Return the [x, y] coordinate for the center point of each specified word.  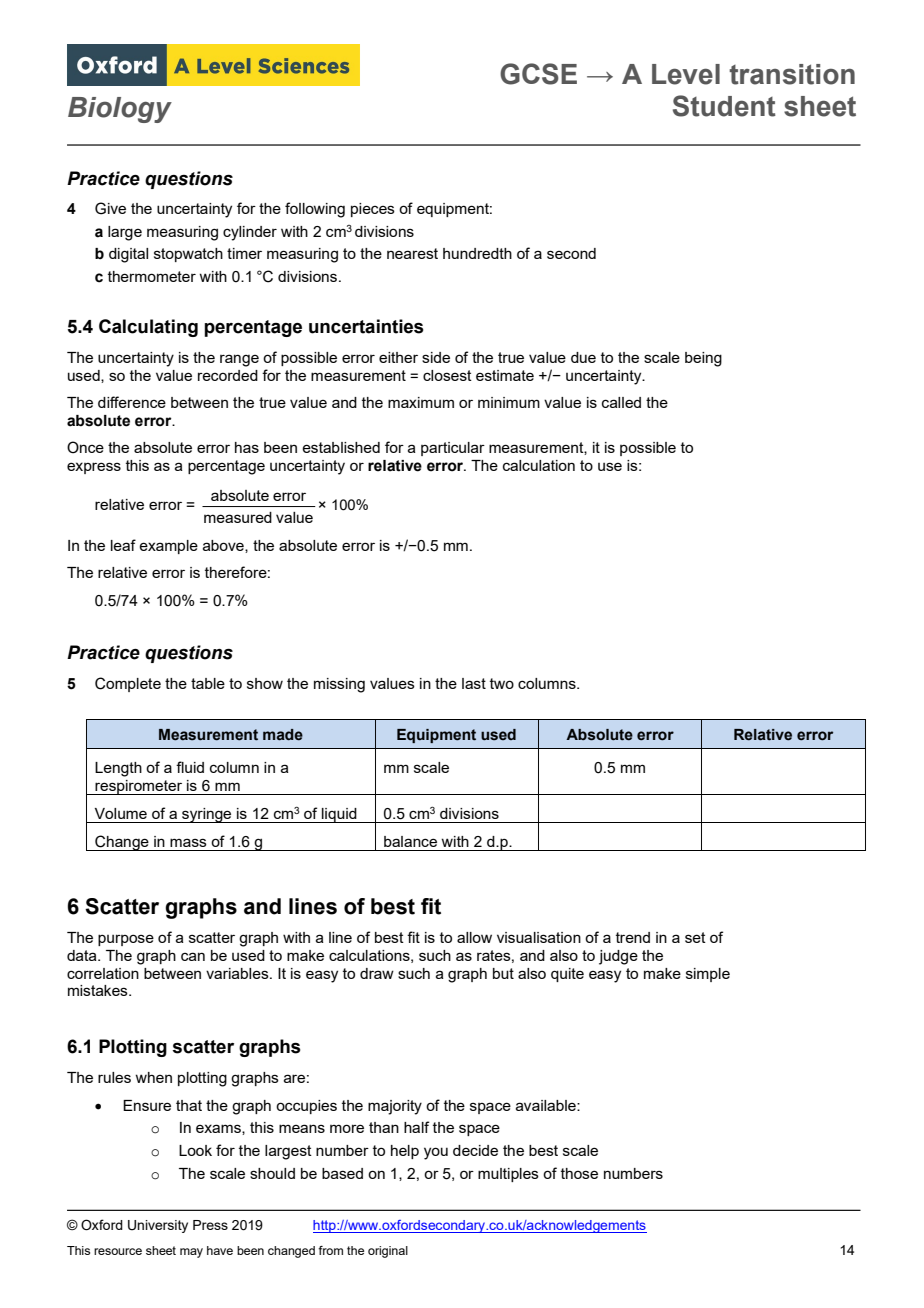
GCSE [538, 74]
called [621, 402]
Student [724, 106]
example [168, 547]
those [579, 1173]
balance [410, 841]
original [388, 1252]
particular [453, 449]
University [158, 1226]
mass [188, 842]
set [695, 937]
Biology [120, 110]
